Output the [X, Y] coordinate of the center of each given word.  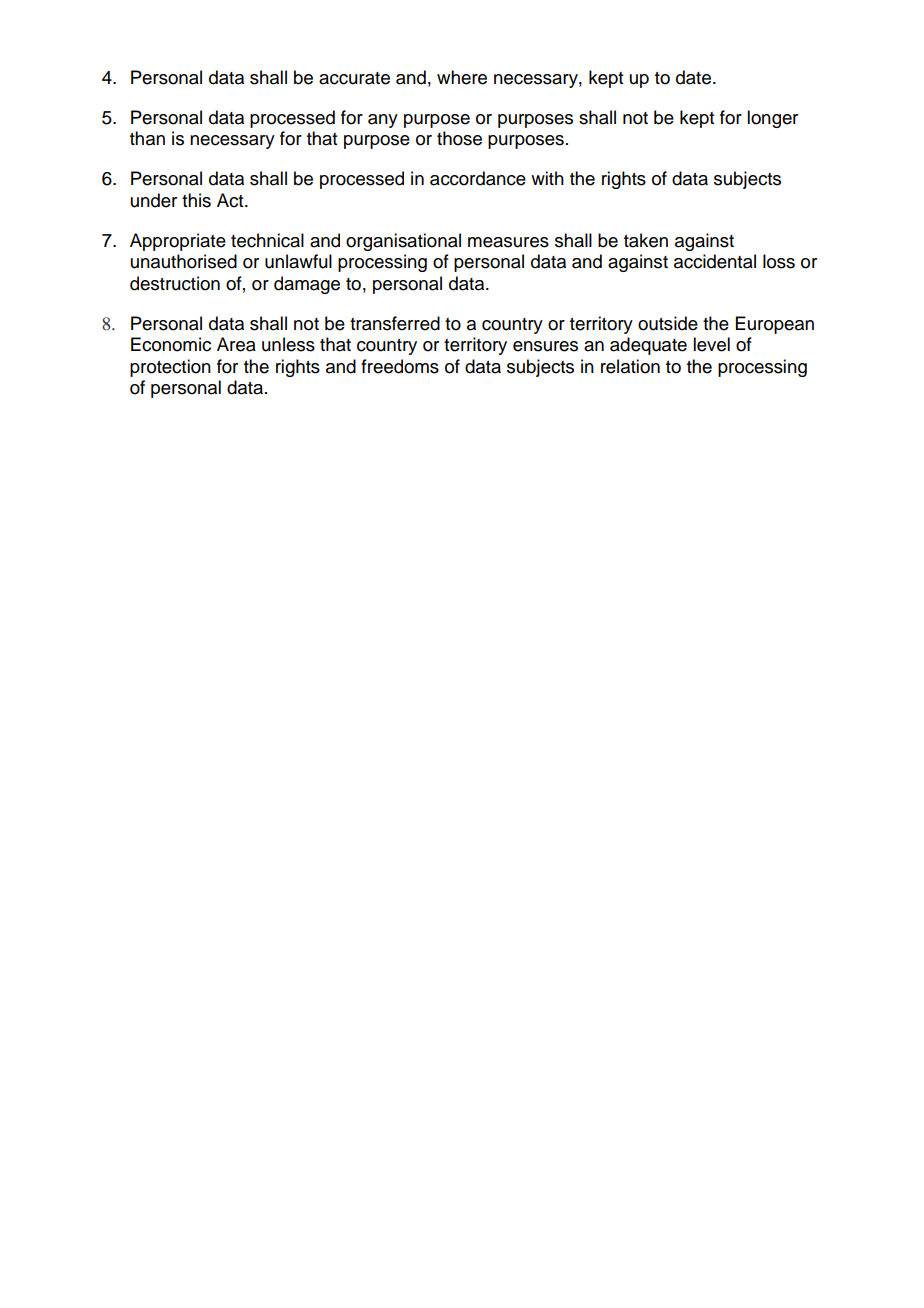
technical [267, 240]
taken [646, 240]
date [693, 77]
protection [170, 368]
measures [508, 242]
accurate [354, 78]
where [462, 77]
